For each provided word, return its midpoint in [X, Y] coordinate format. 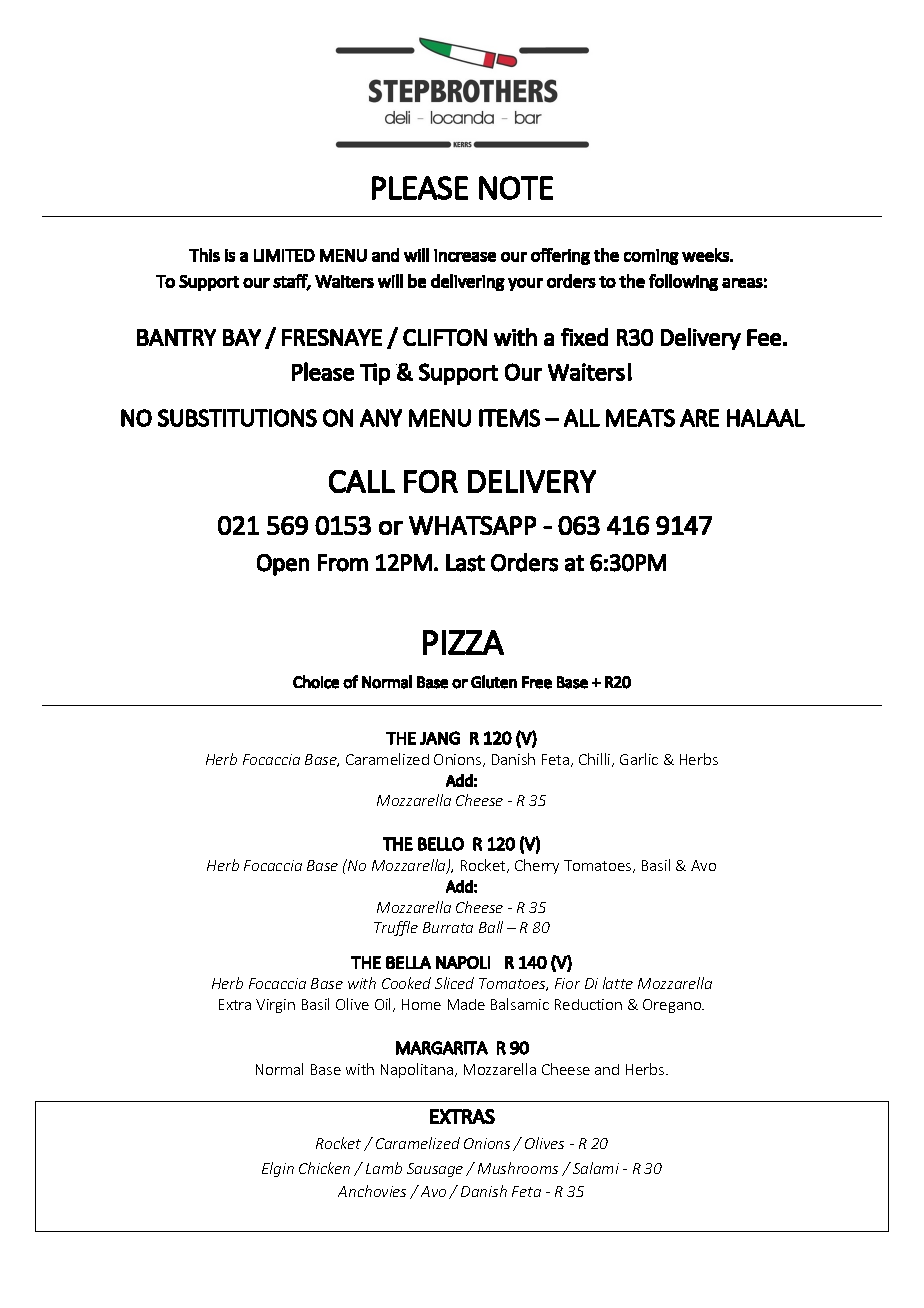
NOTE [516, 188]
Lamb [384, 1168]
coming [651, 257]
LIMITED [284, 255]
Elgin [278, 1169]
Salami [596, 1168]
